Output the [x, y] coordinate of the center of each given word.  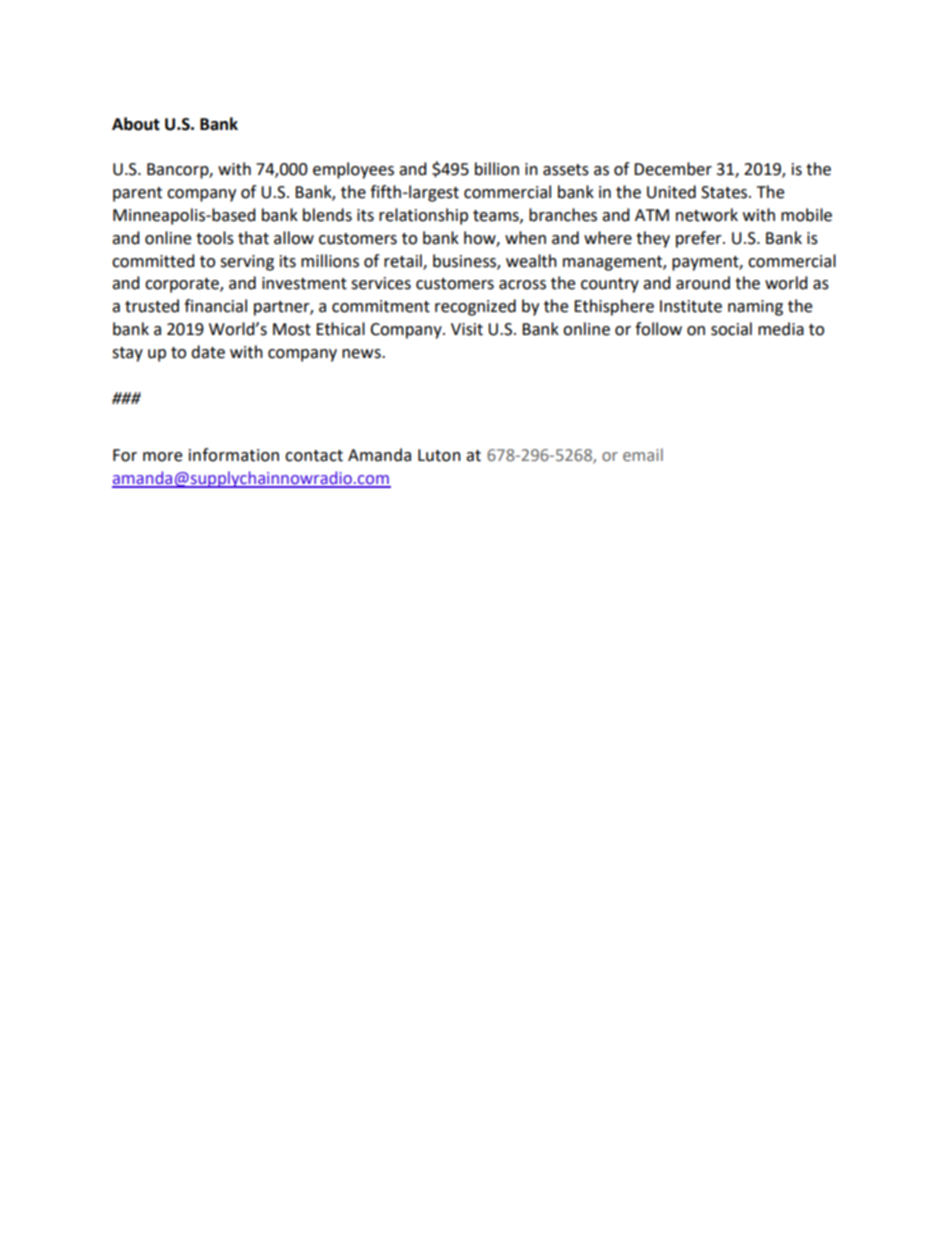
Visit [467, 329]
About [136, 124]
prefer [700, 239]
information [234, 455]
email [643, 454]
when [525, 238]
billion [497, 169]
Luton [439, 455]
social [731, 329]
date [208, 352]
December [673, 169]
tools [215, 238]
